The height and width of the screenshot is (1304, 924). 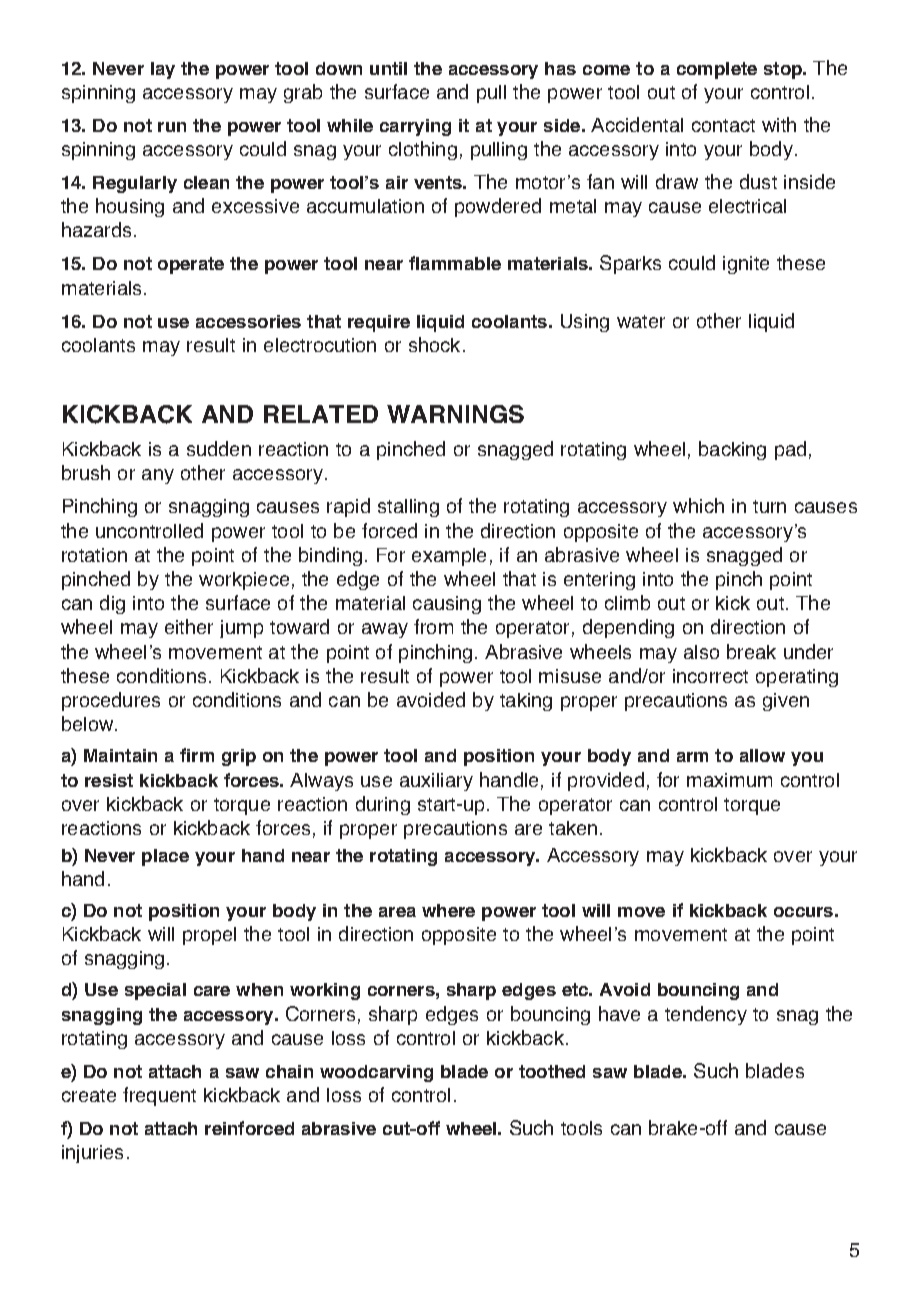 What do you see at coordinates (189, 626) in the screenshot?
I see `either` at bounding box center [189, 626].
